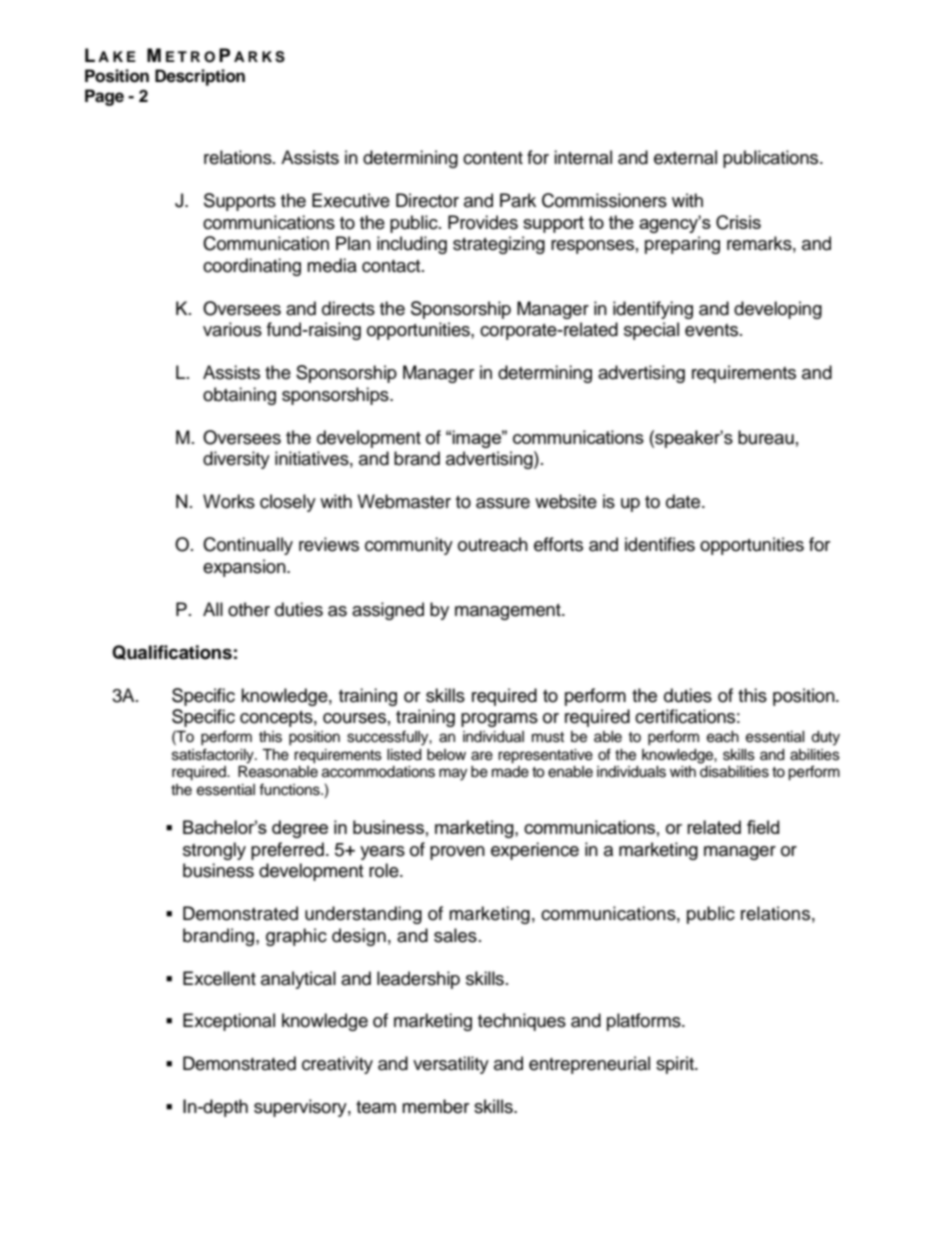  Describe the element at coordinates (457, 853) in the page. I see `proven` at that location.
